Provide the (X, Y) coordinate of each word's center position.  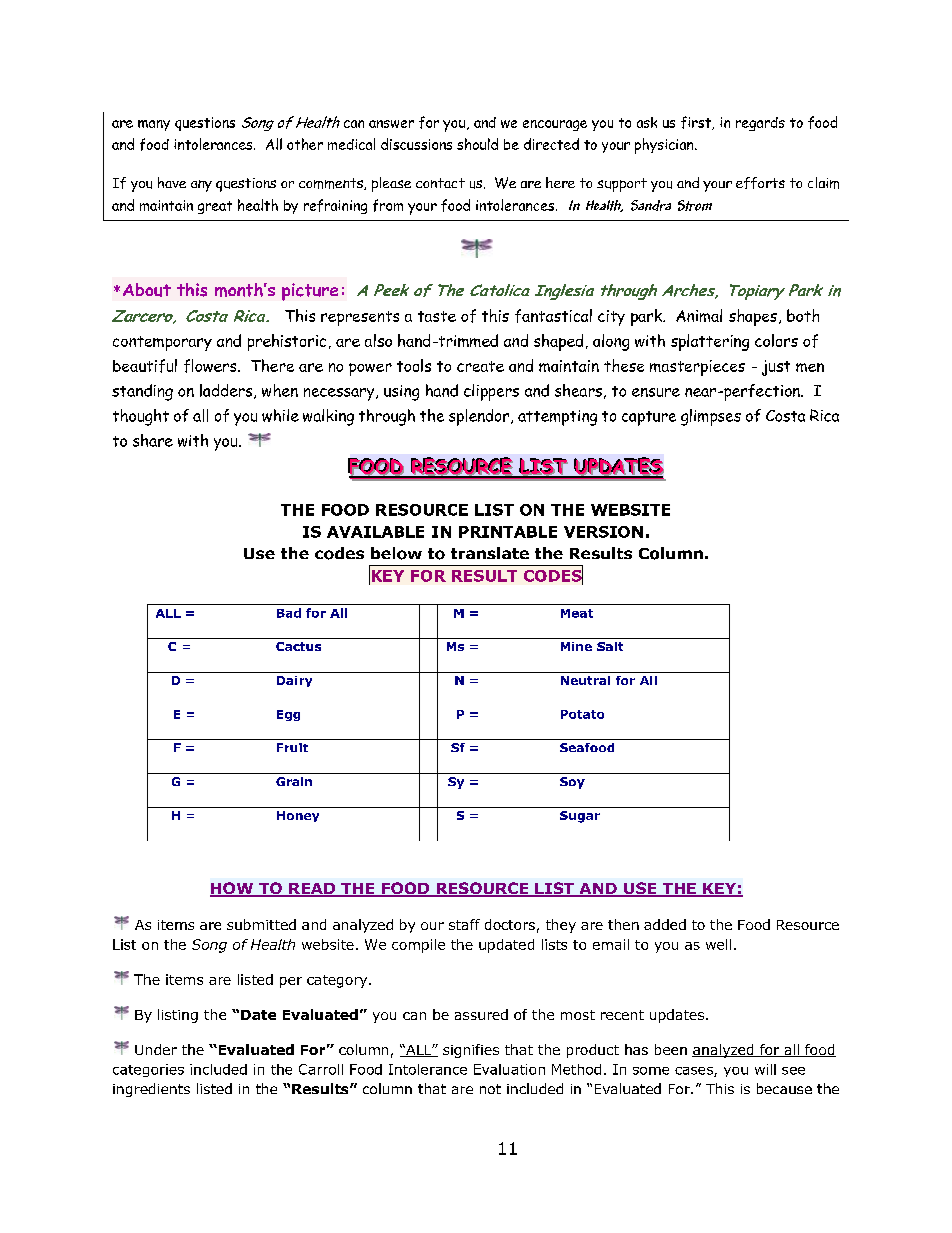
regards (760, 124)
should (477, 144)
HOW (233, 889)
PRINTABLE (508, 532)
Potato (582, 714)
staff (464, 924)
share (153, 440)
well (718, 944)
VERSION (603, 532)
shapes (753, 317)
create (480, 366)
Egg (288, 715)
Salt (610, 646)
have (172, 182)
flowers (211, 366)
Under (156, 1049)
